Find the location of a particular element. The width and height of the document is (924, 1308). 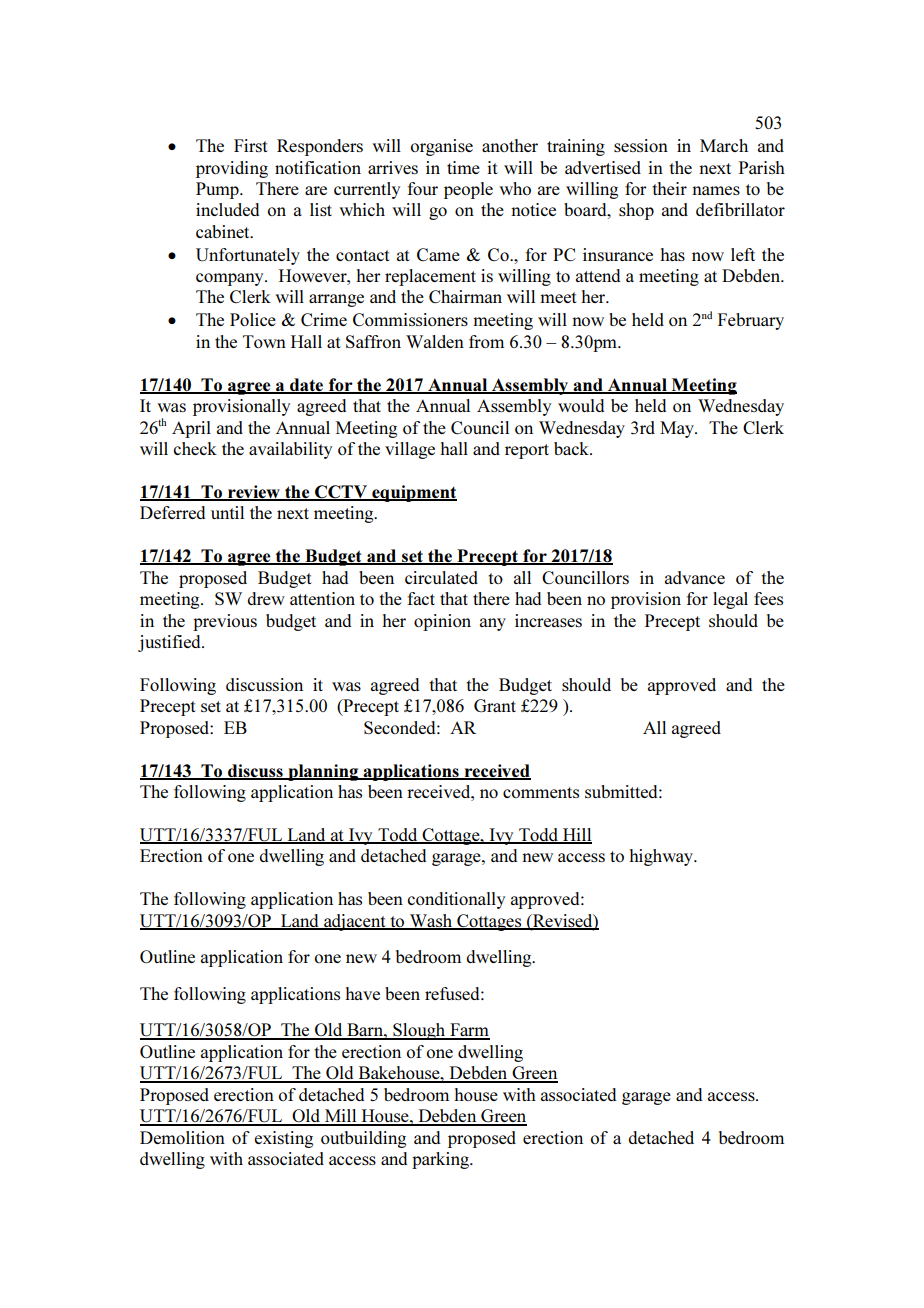

previous is located at coordinates (225, 622).
